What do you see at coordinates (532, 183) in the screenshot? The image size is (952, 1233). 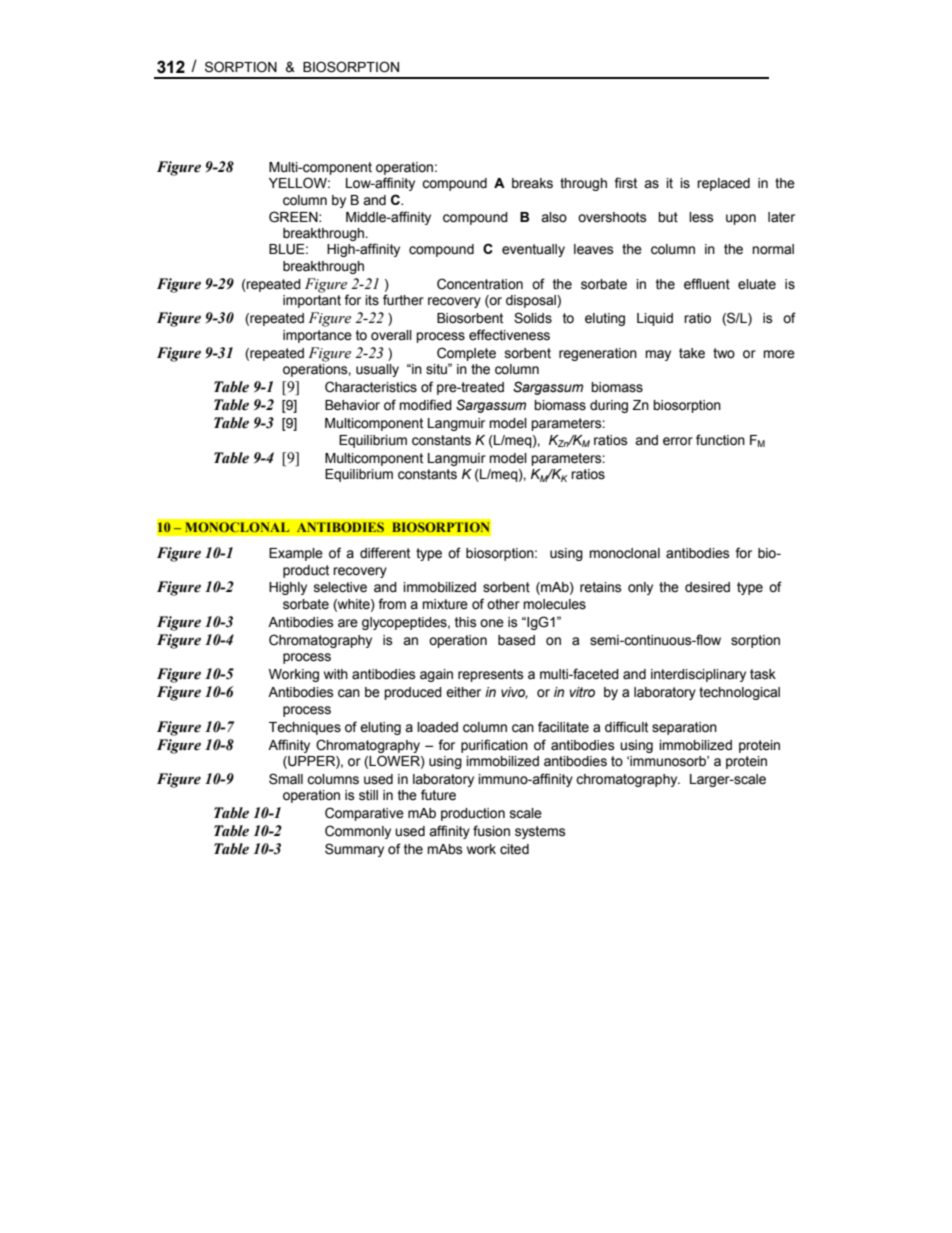 I see `breaks` at bounding box center [532, 183].
